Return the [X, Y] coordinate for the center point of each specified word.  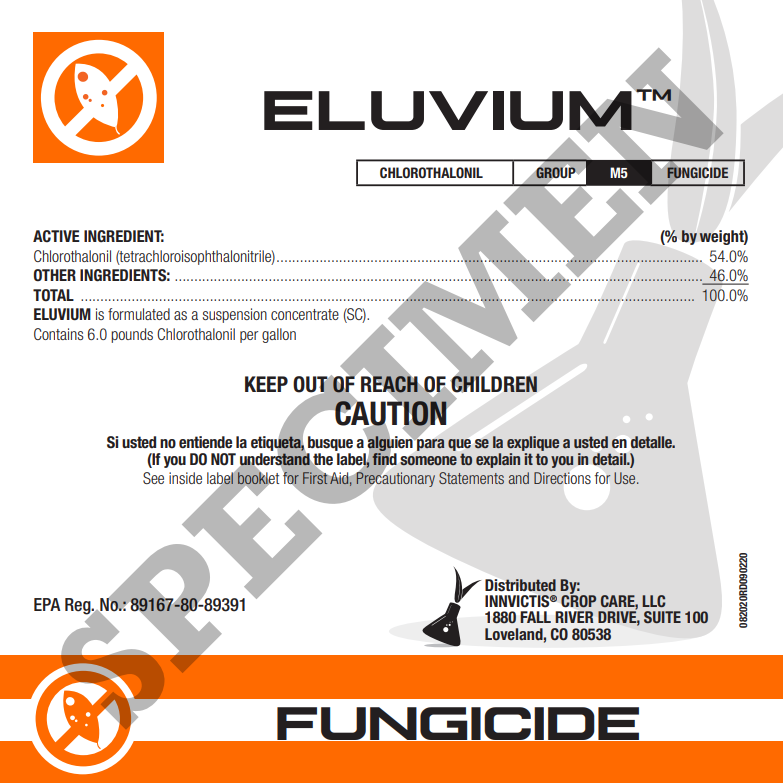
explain [499, 459]
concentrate [305, 314]
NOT [223, 459]
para [430, 445]
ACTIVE [56, 236]
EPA [47, 604]
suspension [235, 315]
